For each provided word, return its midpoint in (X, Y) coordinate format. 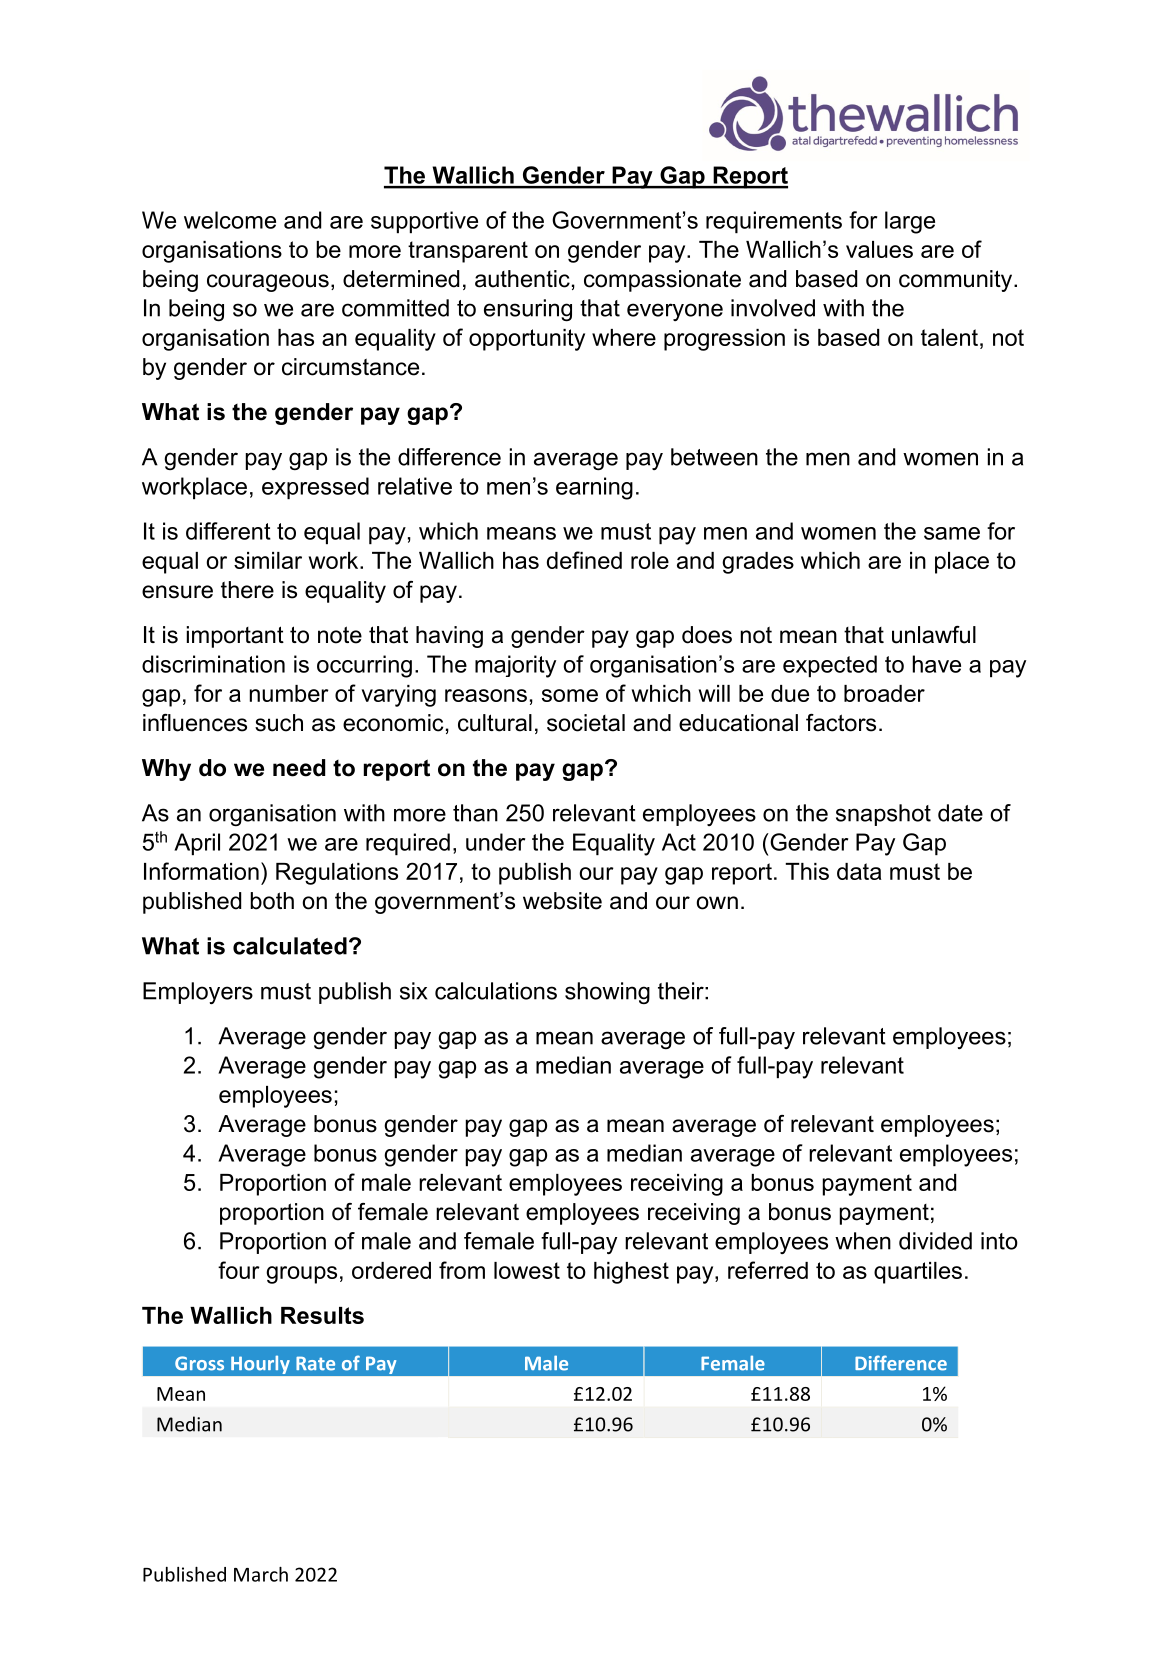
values (879, 249)
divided (935, 1241)
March (261, 1574)
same (952, 533)
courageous (268, 283)
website (562, 901)
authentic (522, 279)
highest (631, 1273)
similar (268, 560)
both (272, 901)
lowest (527, 1270)
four (239, 1270)
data (859, 871)
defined (584, 560)
